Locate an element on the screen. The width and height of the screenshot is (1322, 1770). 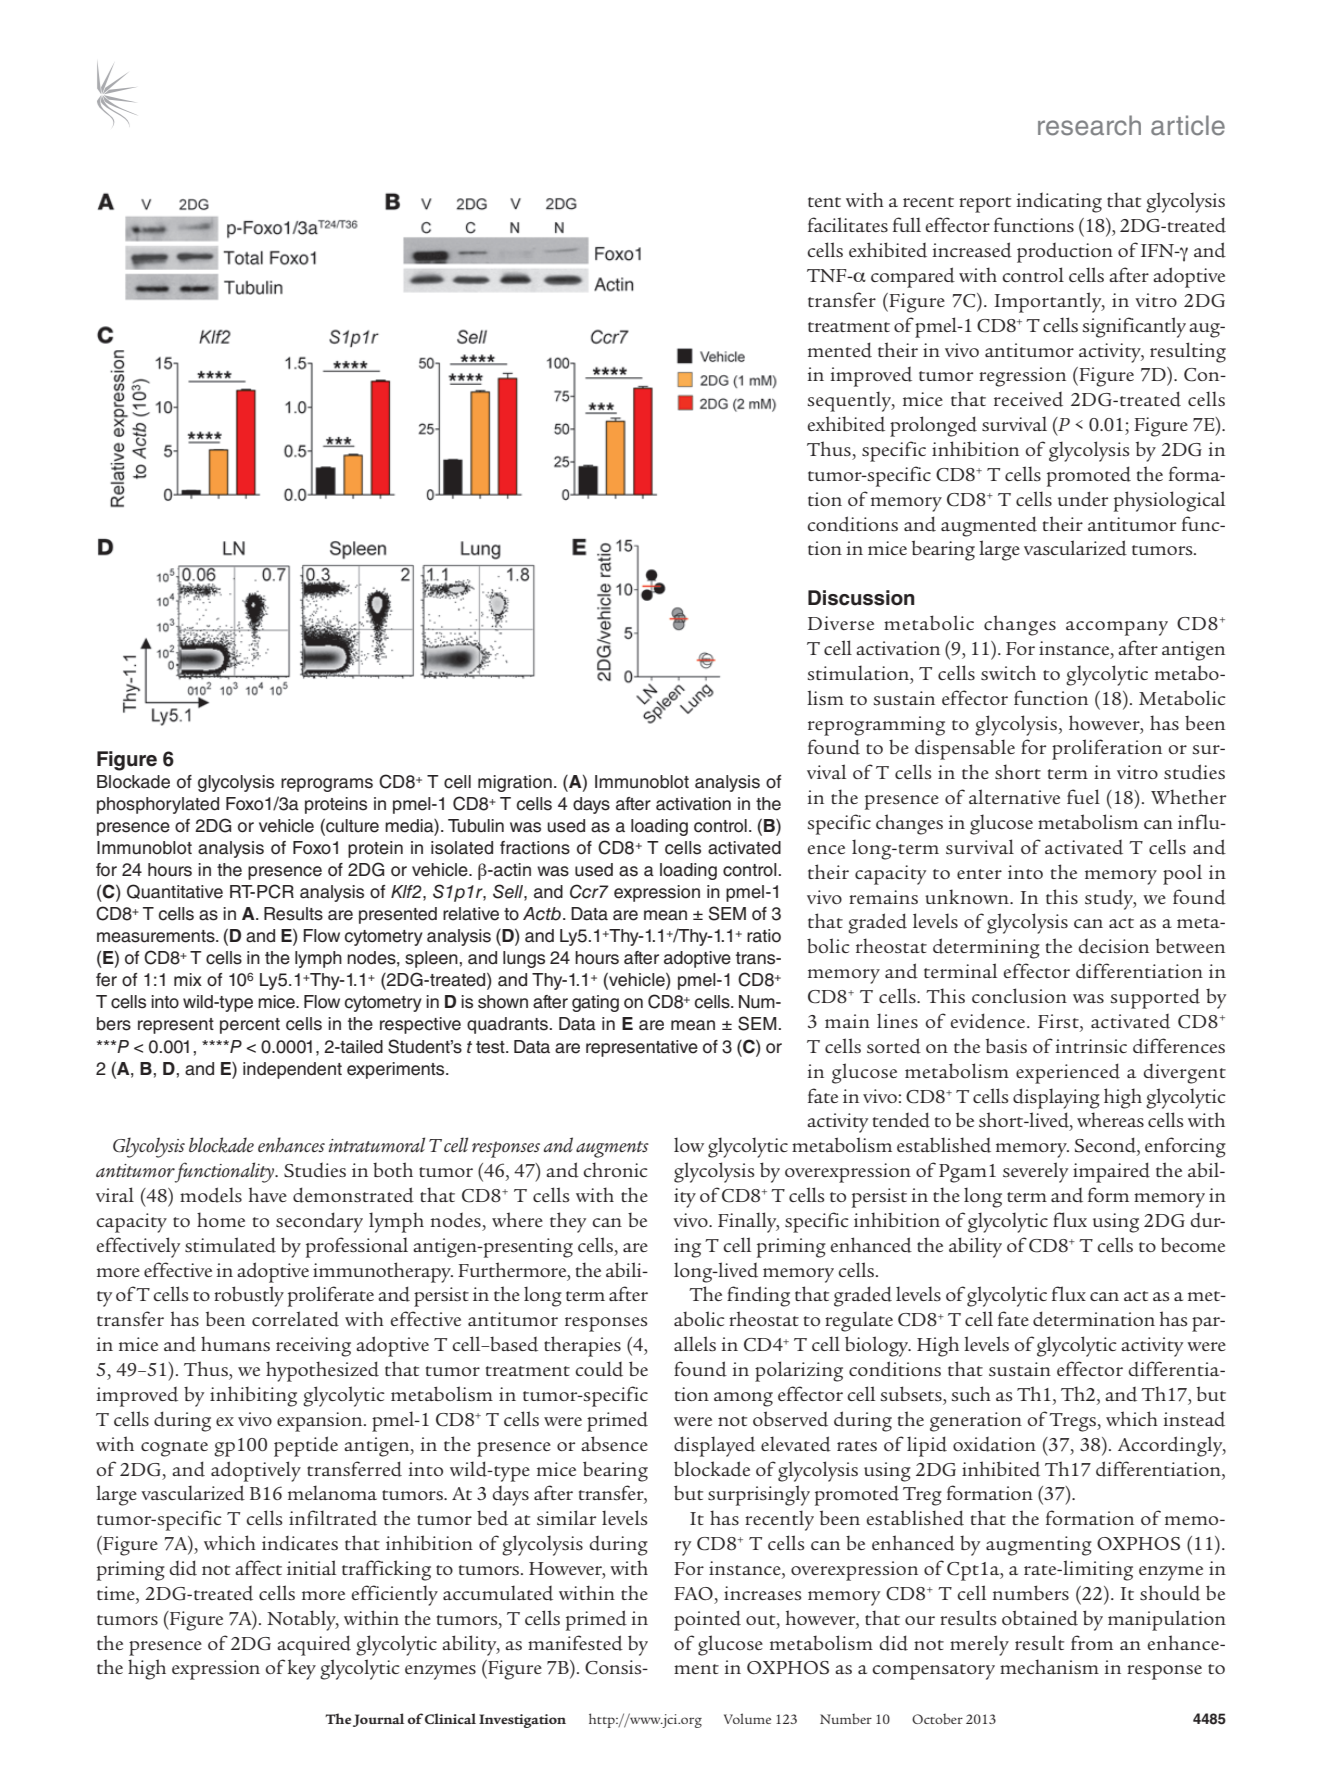
phosphorylated is located at coordinates (158, 805).
